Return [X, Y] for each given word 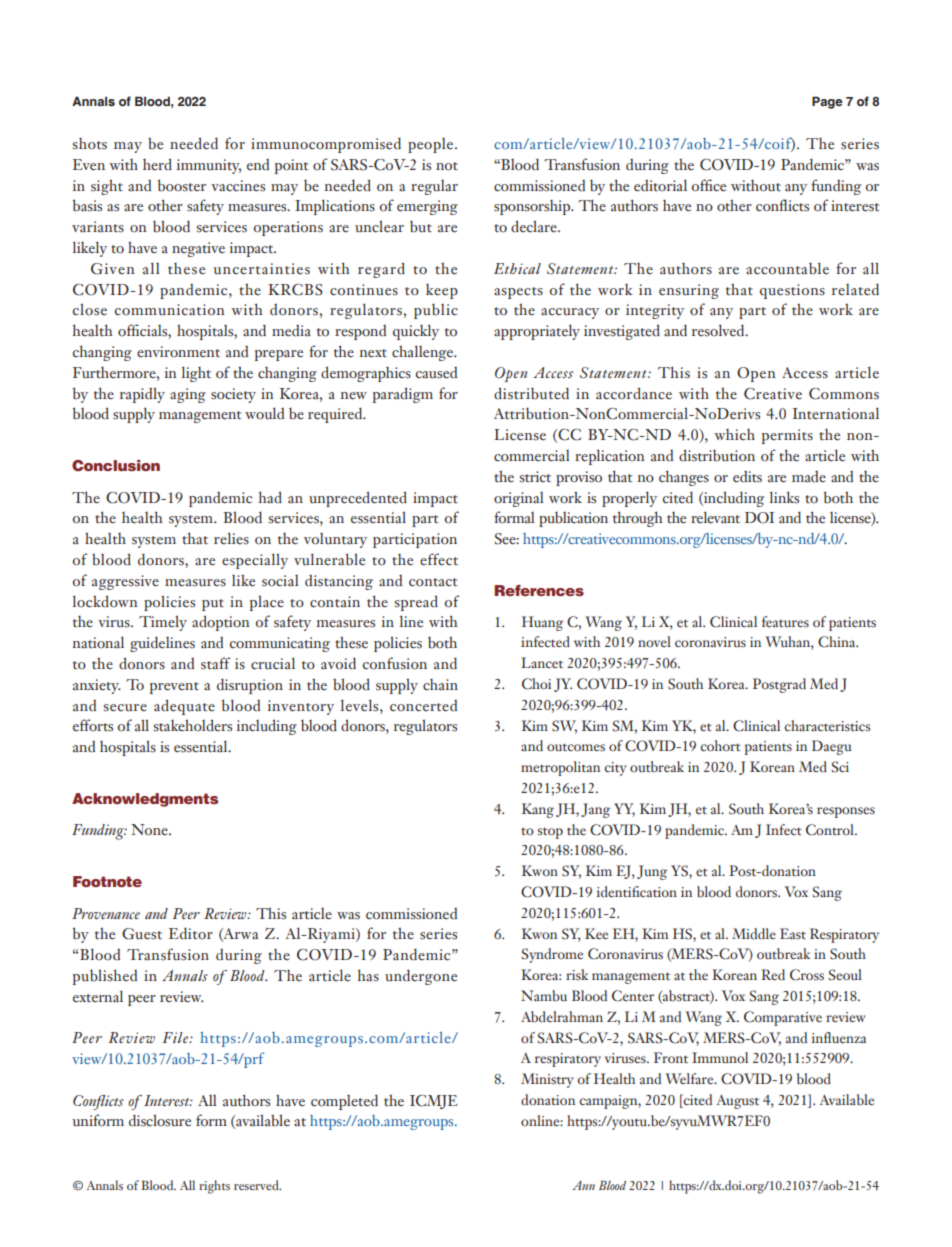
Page [827, 102]
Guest [142, 934]
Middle [754, 933]
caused [436, 373]
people [432, 145]
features [785, 621]
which [734, 434]
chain [440, 685]
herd [157, 164]
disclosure [160, 1120]
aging [188, 395]
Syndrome [552, 955]
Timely [163, 623]
